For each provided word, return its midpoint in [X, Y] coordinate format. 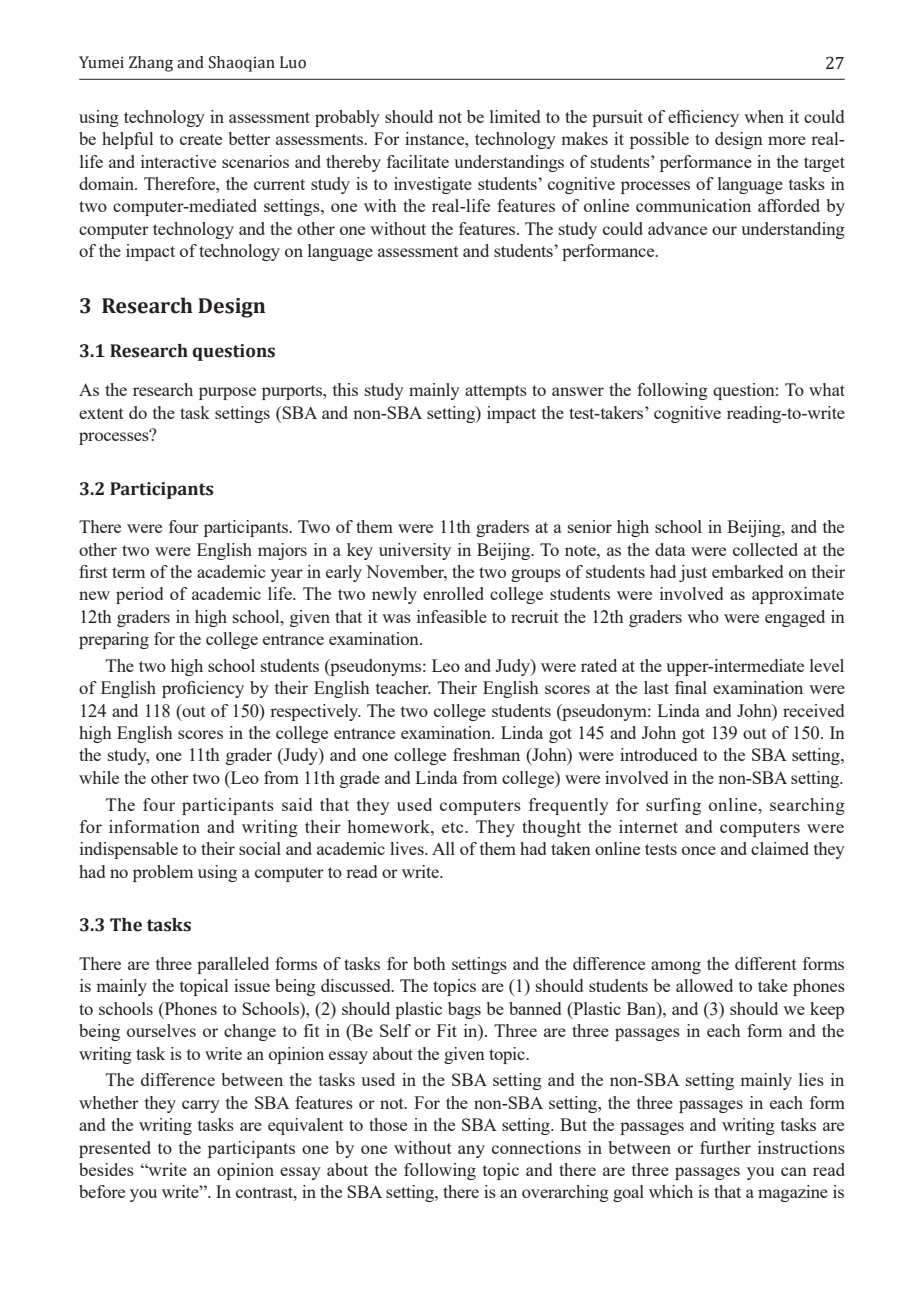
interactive [178, 161]
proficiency [203, 689]
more [787, 140]
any [471, 1151]
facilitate [418, 161]
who [703, 616]
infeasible [452, 616]
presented [115, 1149]
